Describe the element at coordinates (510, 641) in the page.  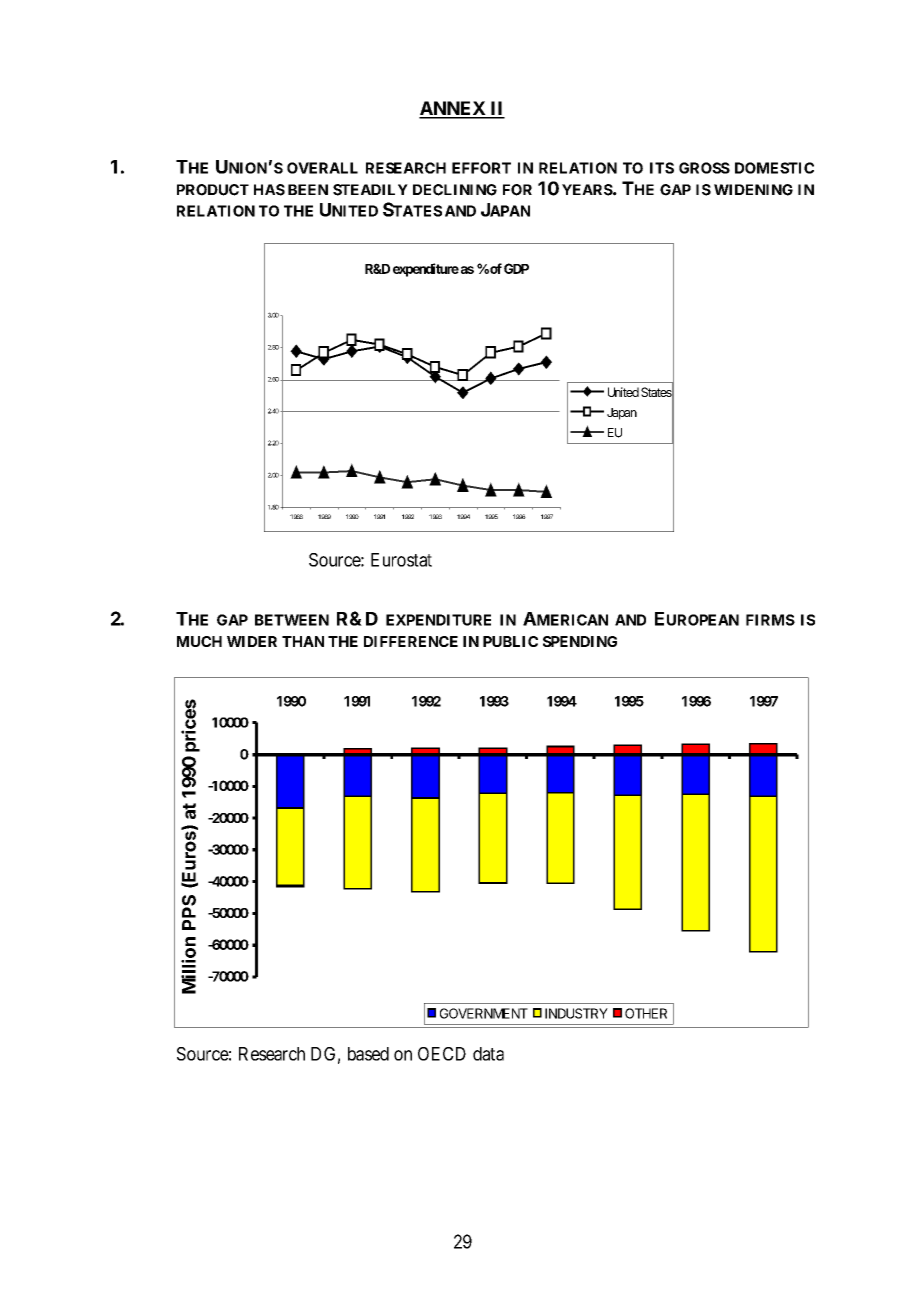
I see `PUBLIC` at that location.
